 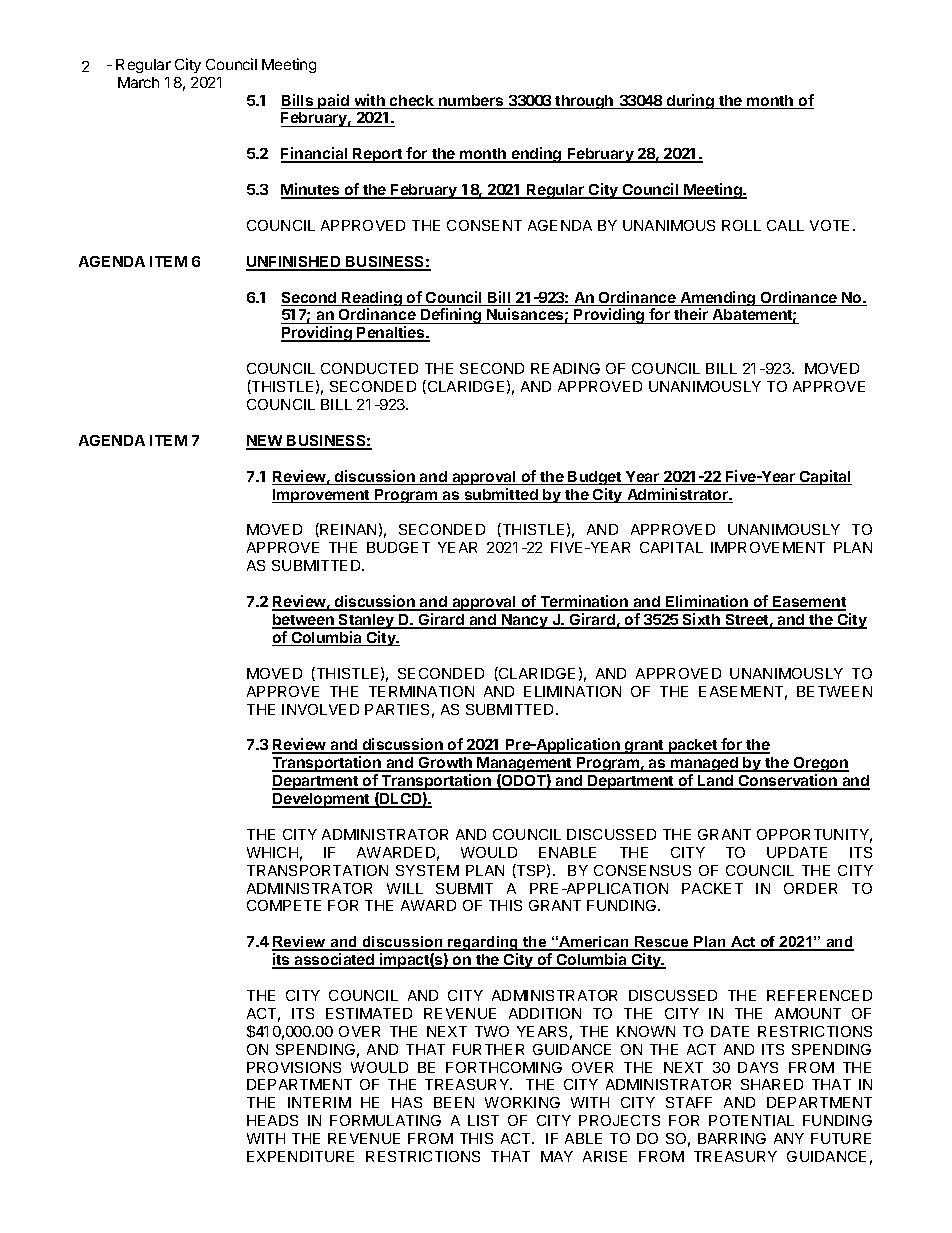 I want to click on March, so click(x=138, y=82).
